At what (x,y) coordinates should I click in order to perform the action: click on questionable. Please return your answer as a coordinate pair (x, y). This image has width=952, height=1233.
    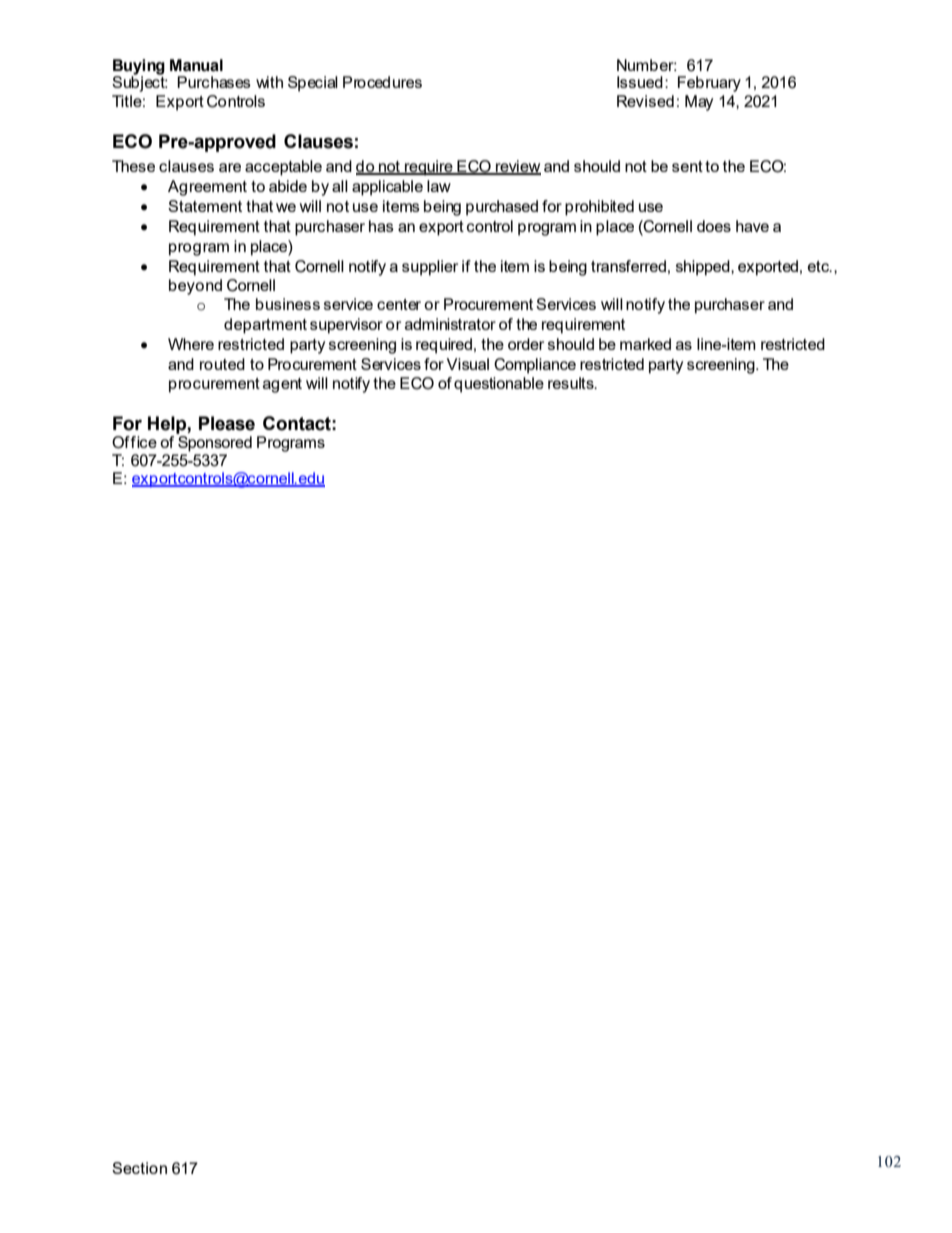
    Looking at the image, I should click on (499, 385).
